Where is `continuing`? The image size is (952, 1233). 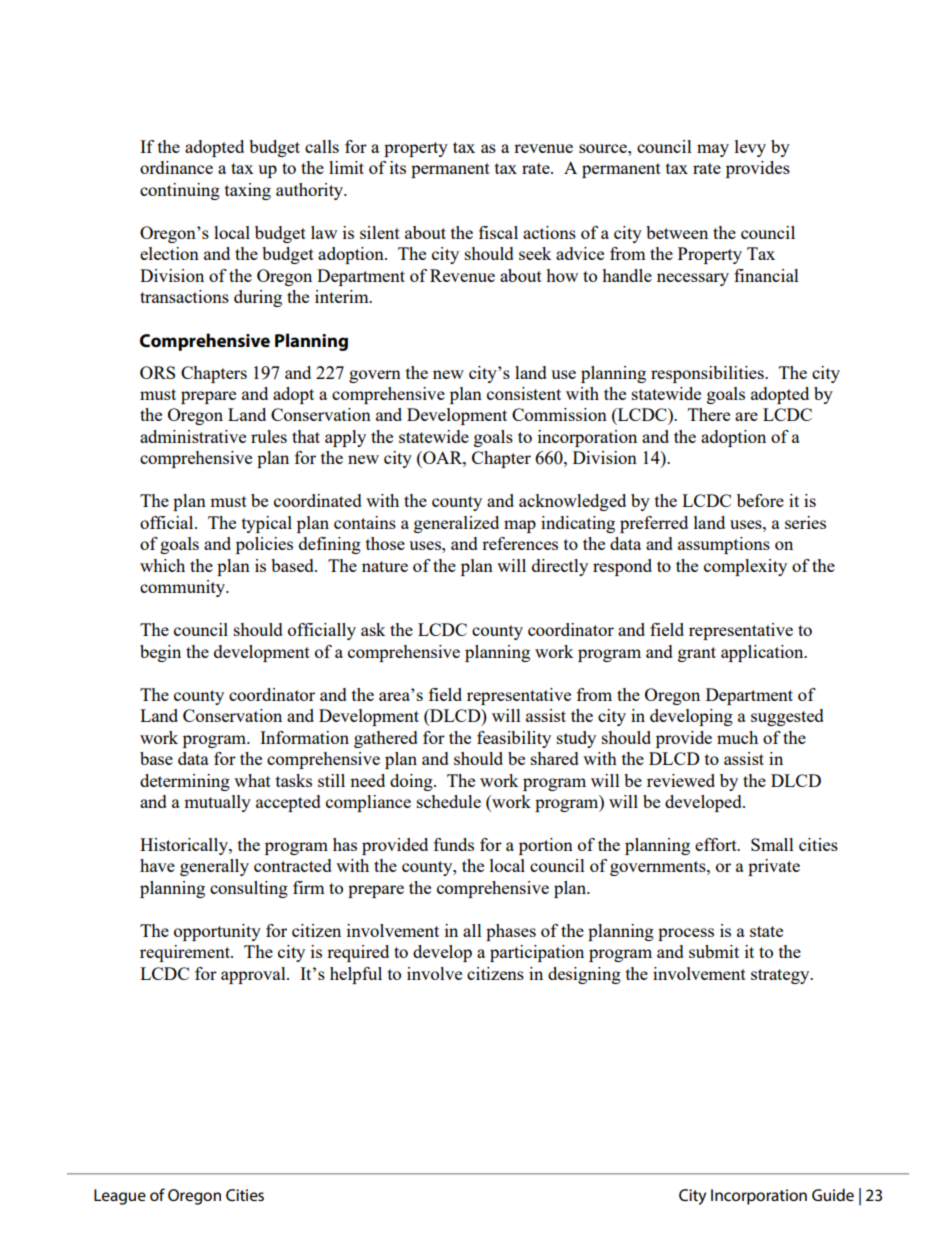 continuing is located at coordinates (180, 191).
